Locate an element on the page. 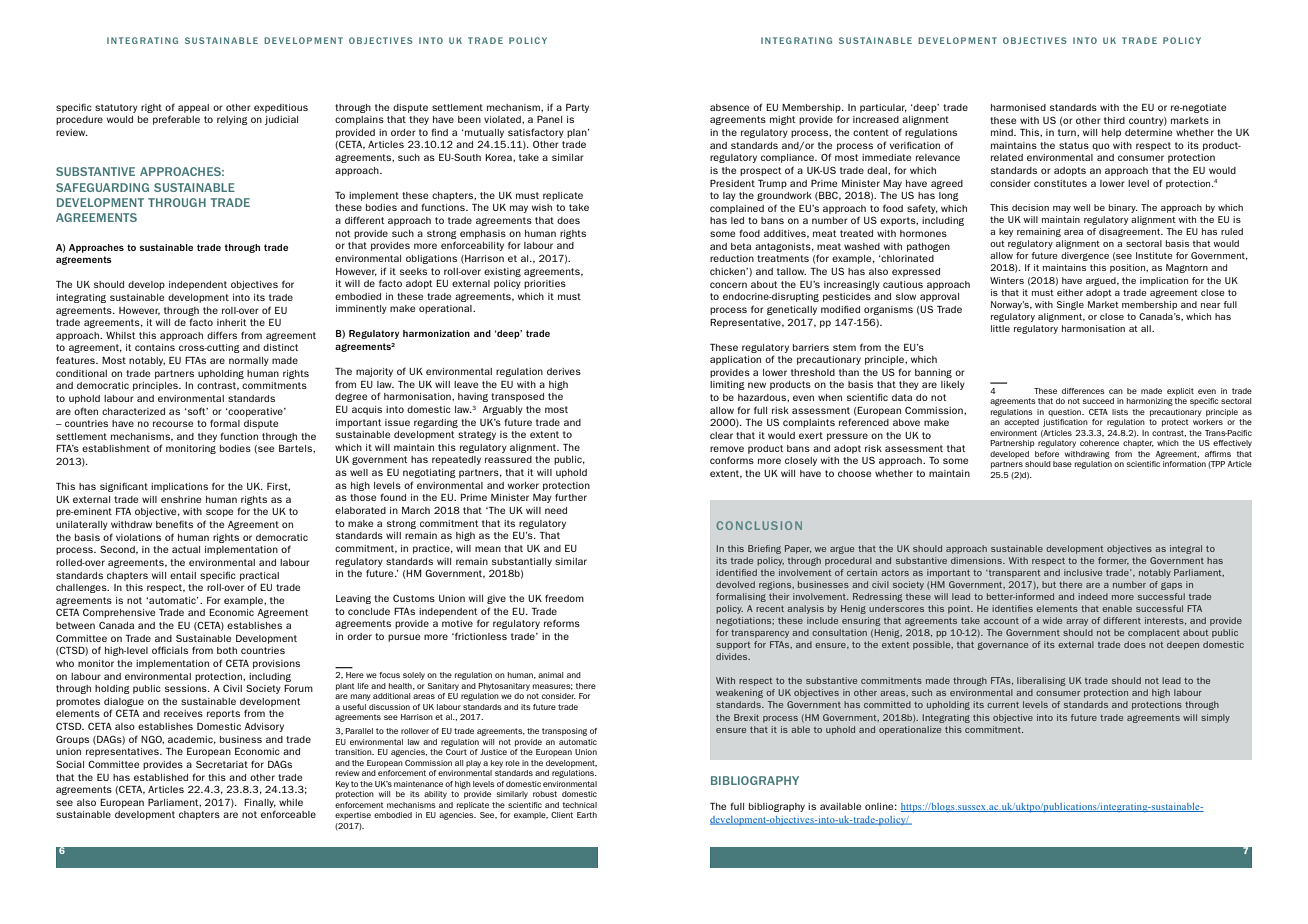 This image has width=1308, height=924. need is located at coordinates (556, 510).
